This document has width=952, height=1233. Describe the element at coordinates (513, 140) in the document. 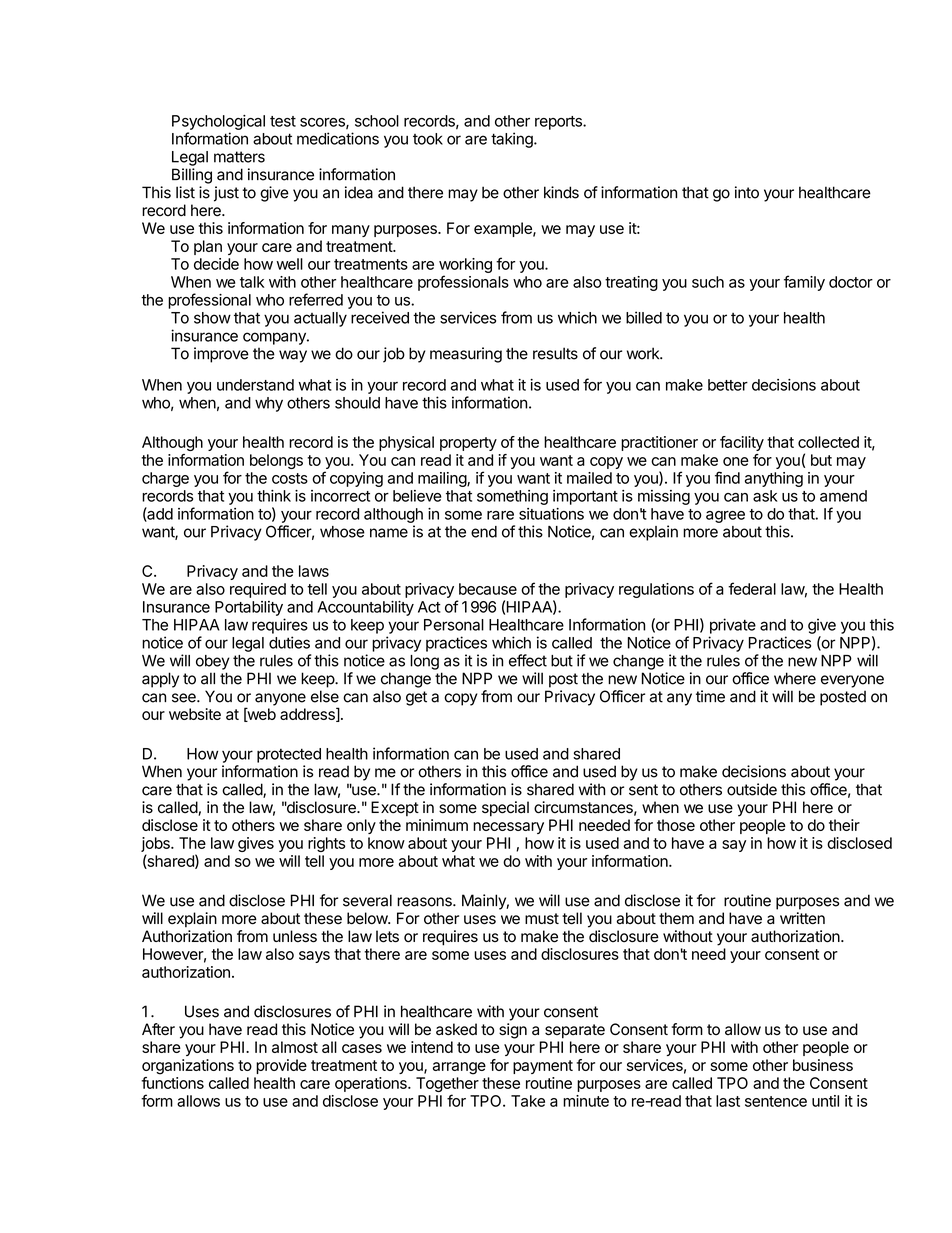

I see `taking` at that location.
